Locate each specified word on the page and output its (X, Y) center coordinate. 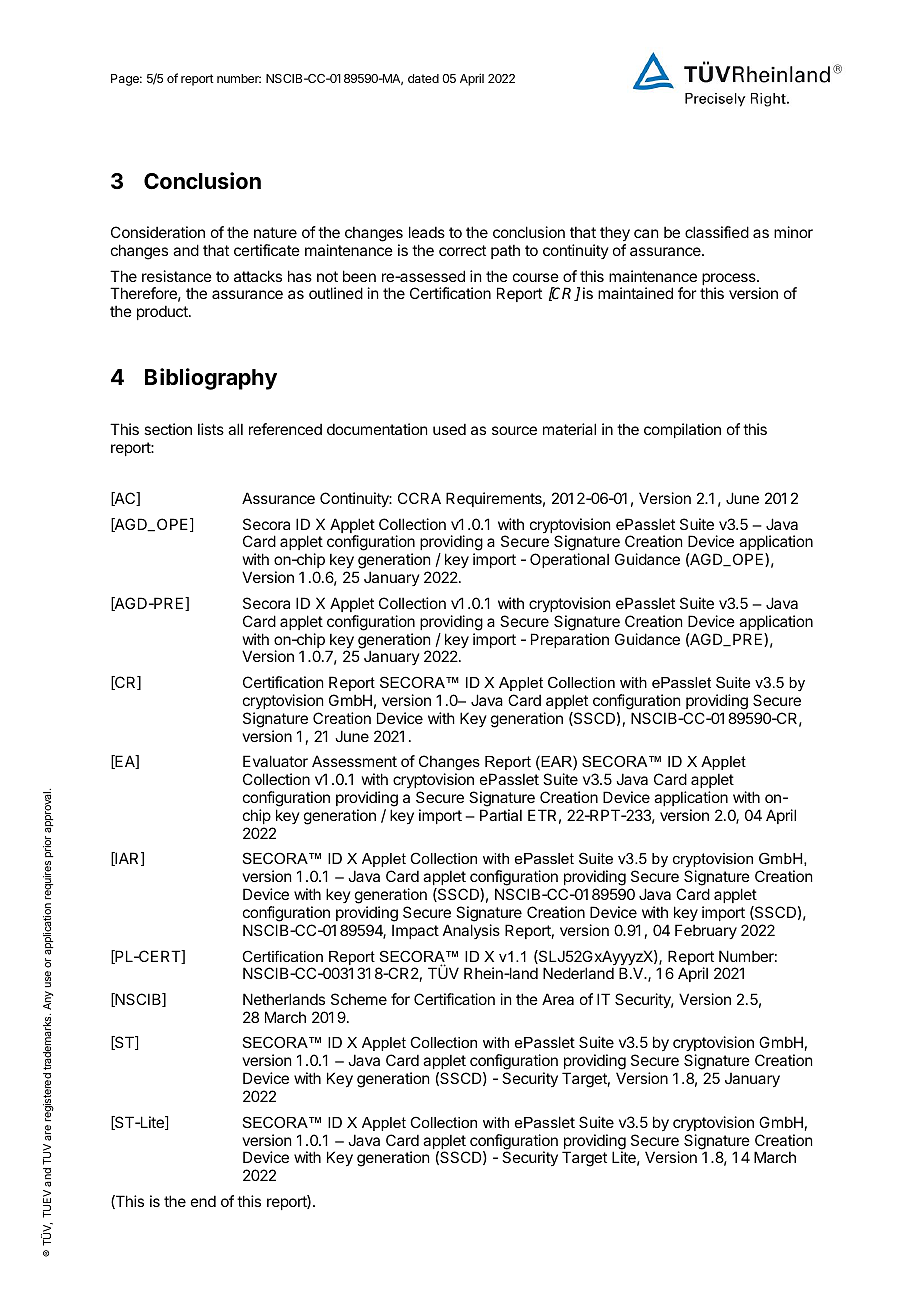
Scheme (359, 999)
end (203, 1201)
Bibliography (211, 379)
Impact (415, 931)
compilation (682, 430)
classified (717, 232)
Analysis (471, 931)
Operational (569, 560)
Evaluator (275, 761)
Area (558, 999)
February (706, 931)
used (449, 429)
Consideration (158, 232)
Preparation (570, 640)
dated (423, 78)
